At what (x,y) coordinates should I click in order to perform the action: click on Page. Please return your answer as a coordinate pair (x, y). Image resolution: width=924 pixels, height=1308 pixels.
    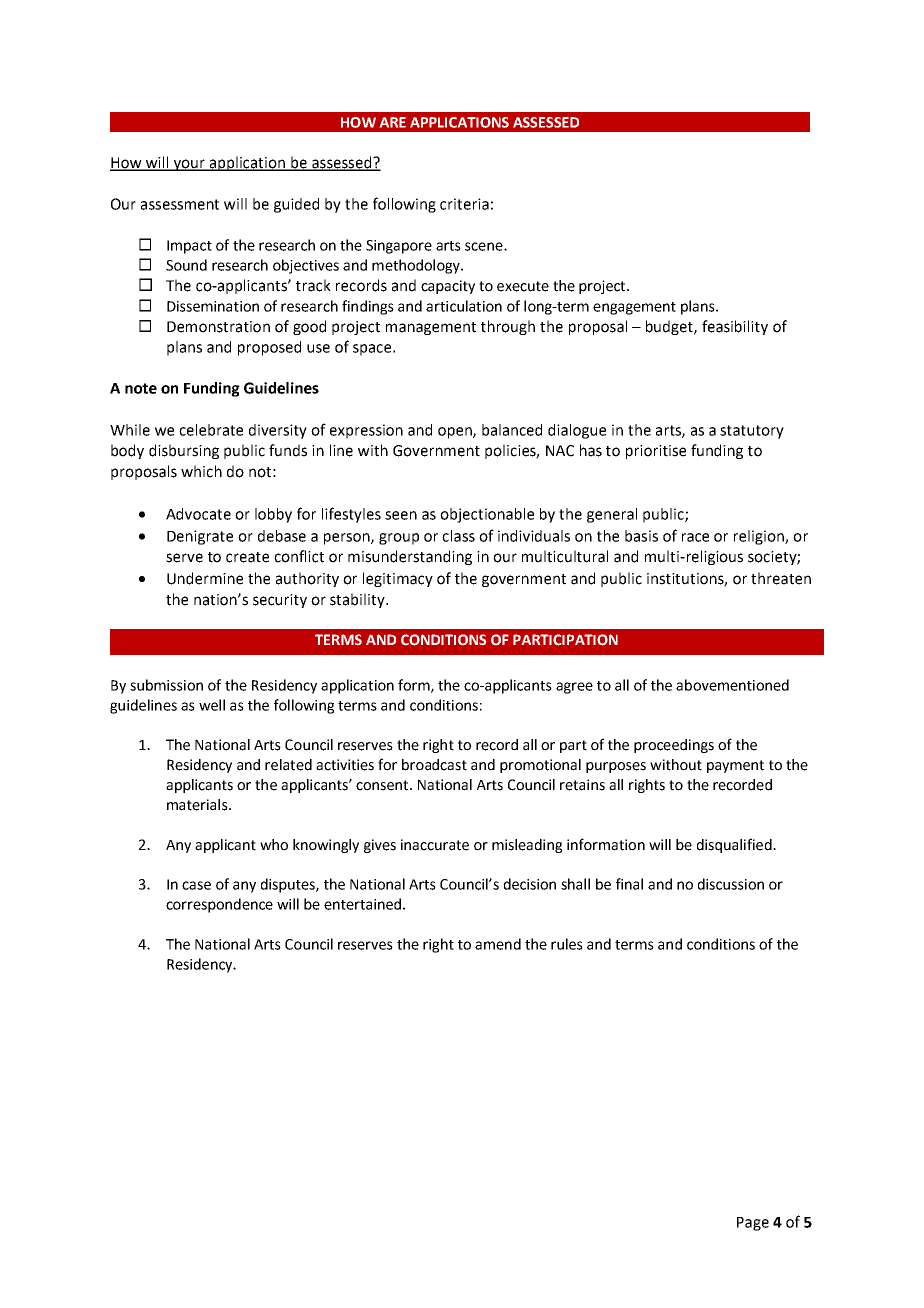
    Looking at the image, I should click on (753, 1224).
